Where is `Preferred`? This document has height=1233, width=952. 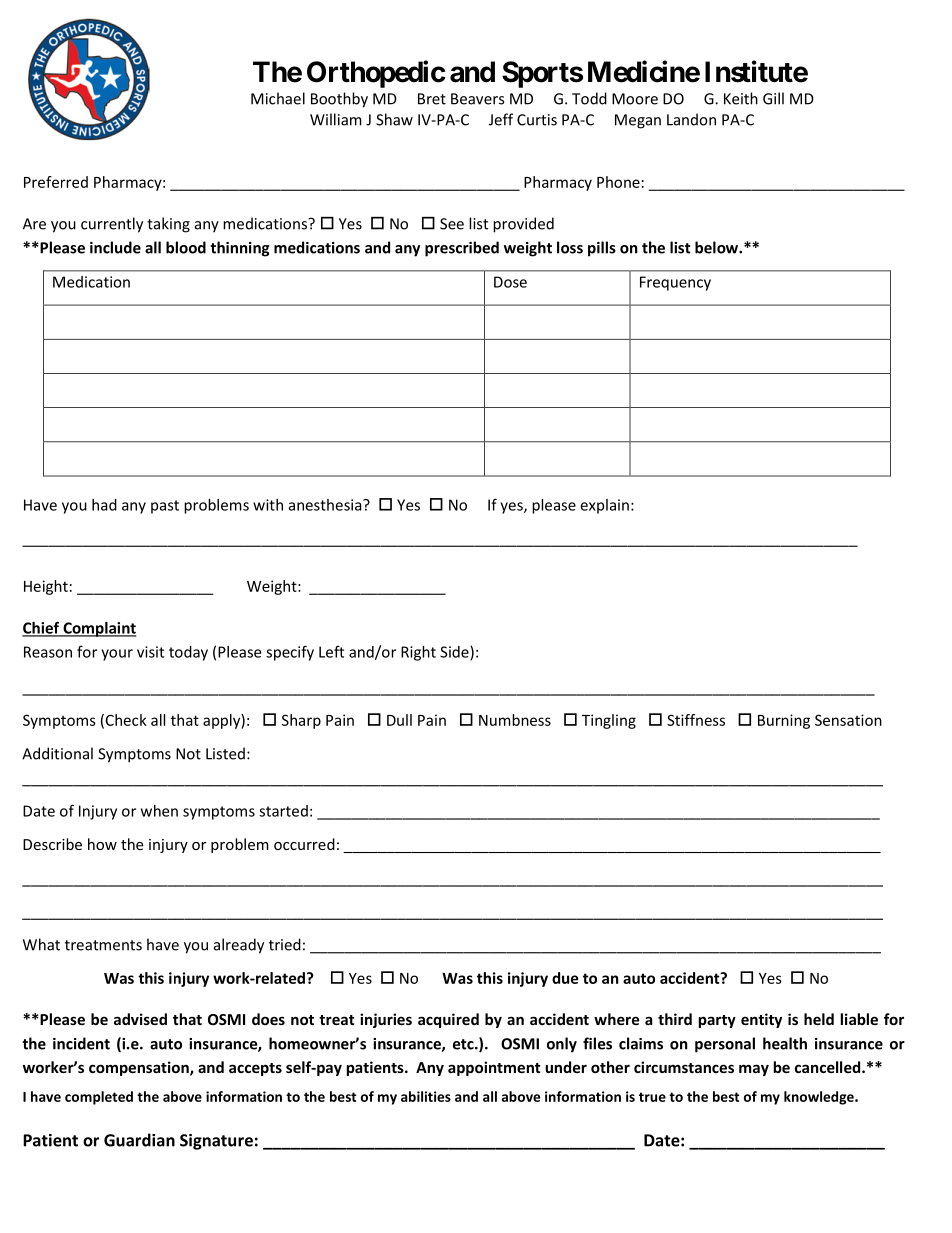 Preferred is located at coordinates (56, 182).
